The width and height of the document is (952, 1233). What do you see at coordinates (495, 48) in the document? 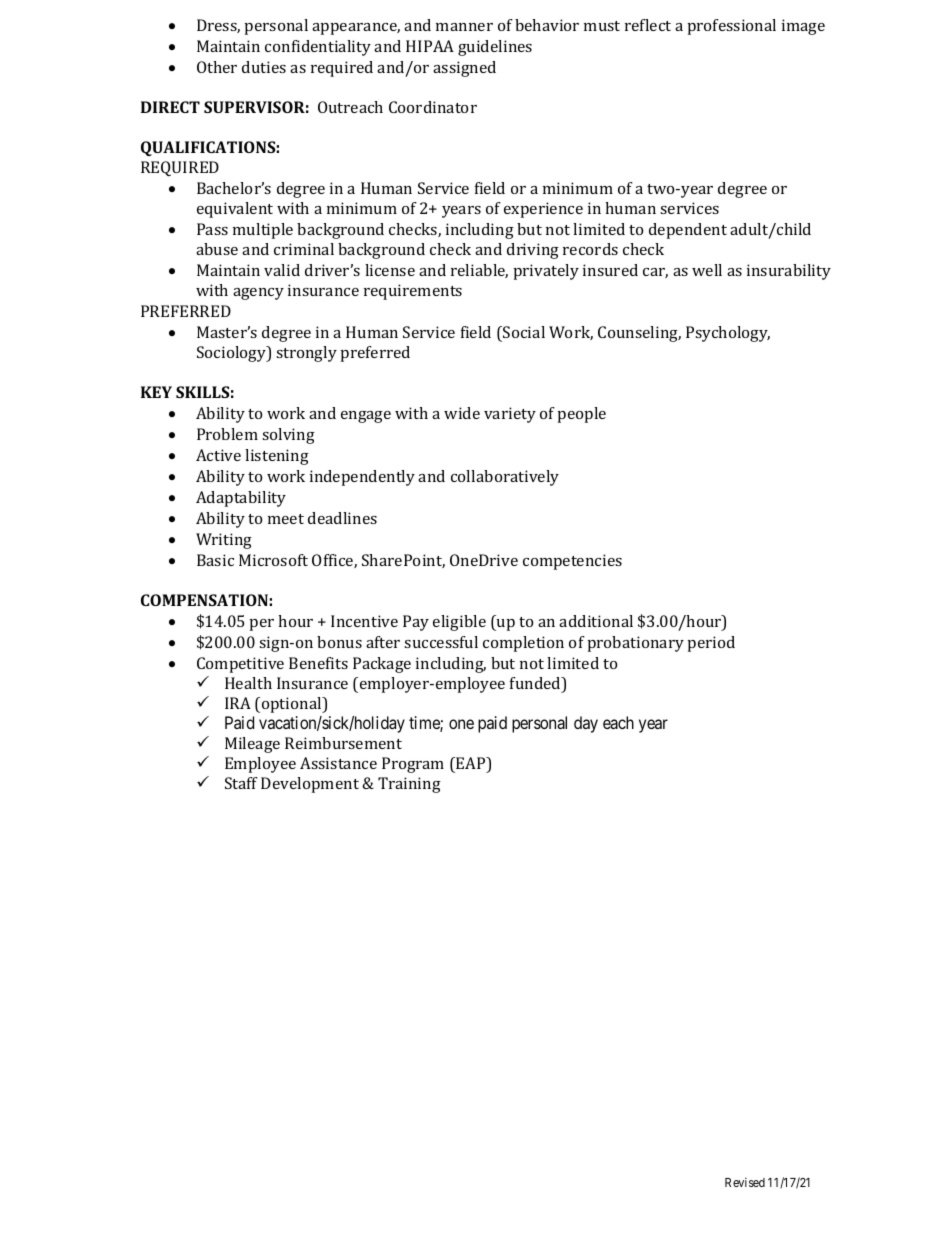
I see `guidelines` at bounding box center [495, 48].
